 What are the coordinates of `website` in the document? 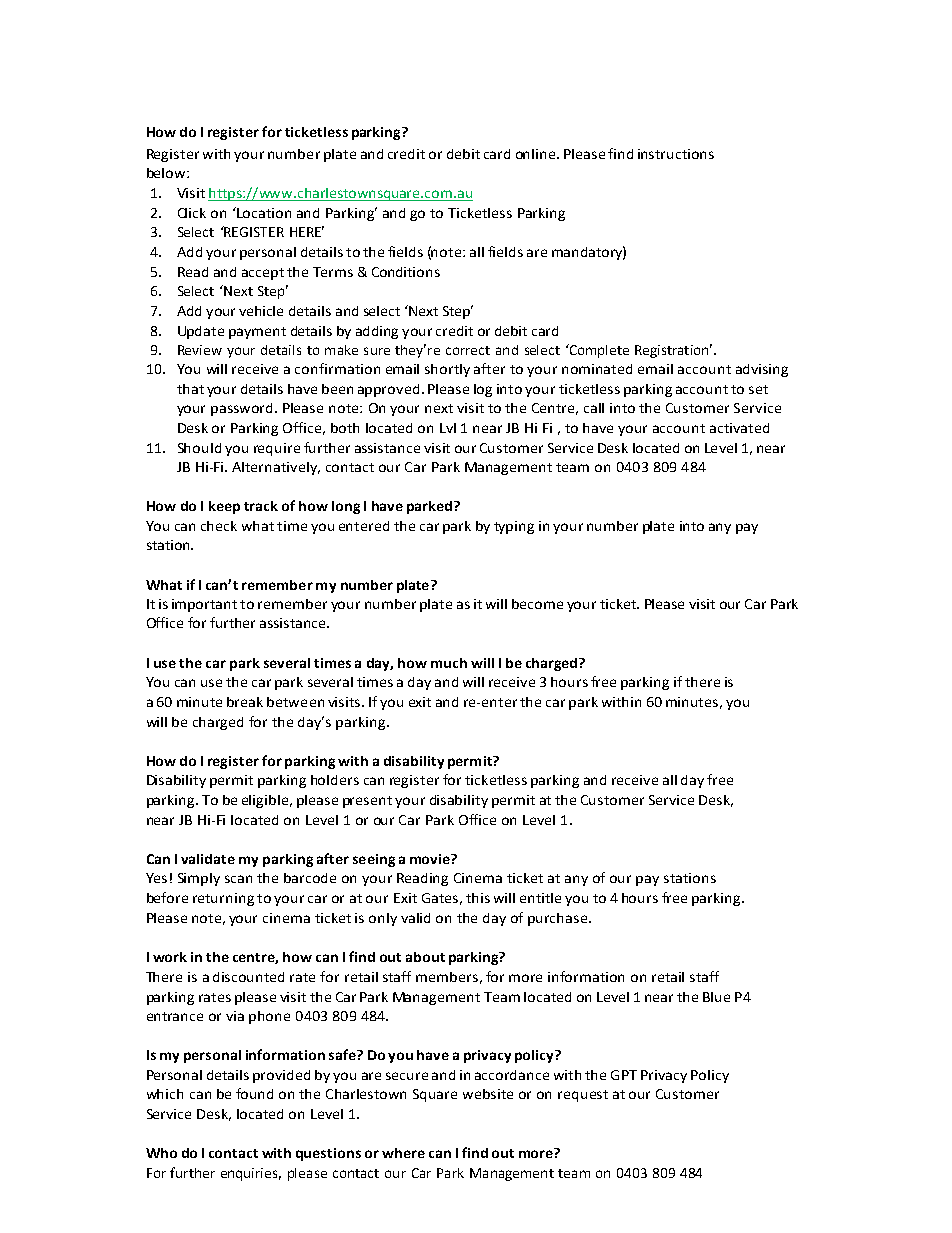 It's located at (488, 1094).
